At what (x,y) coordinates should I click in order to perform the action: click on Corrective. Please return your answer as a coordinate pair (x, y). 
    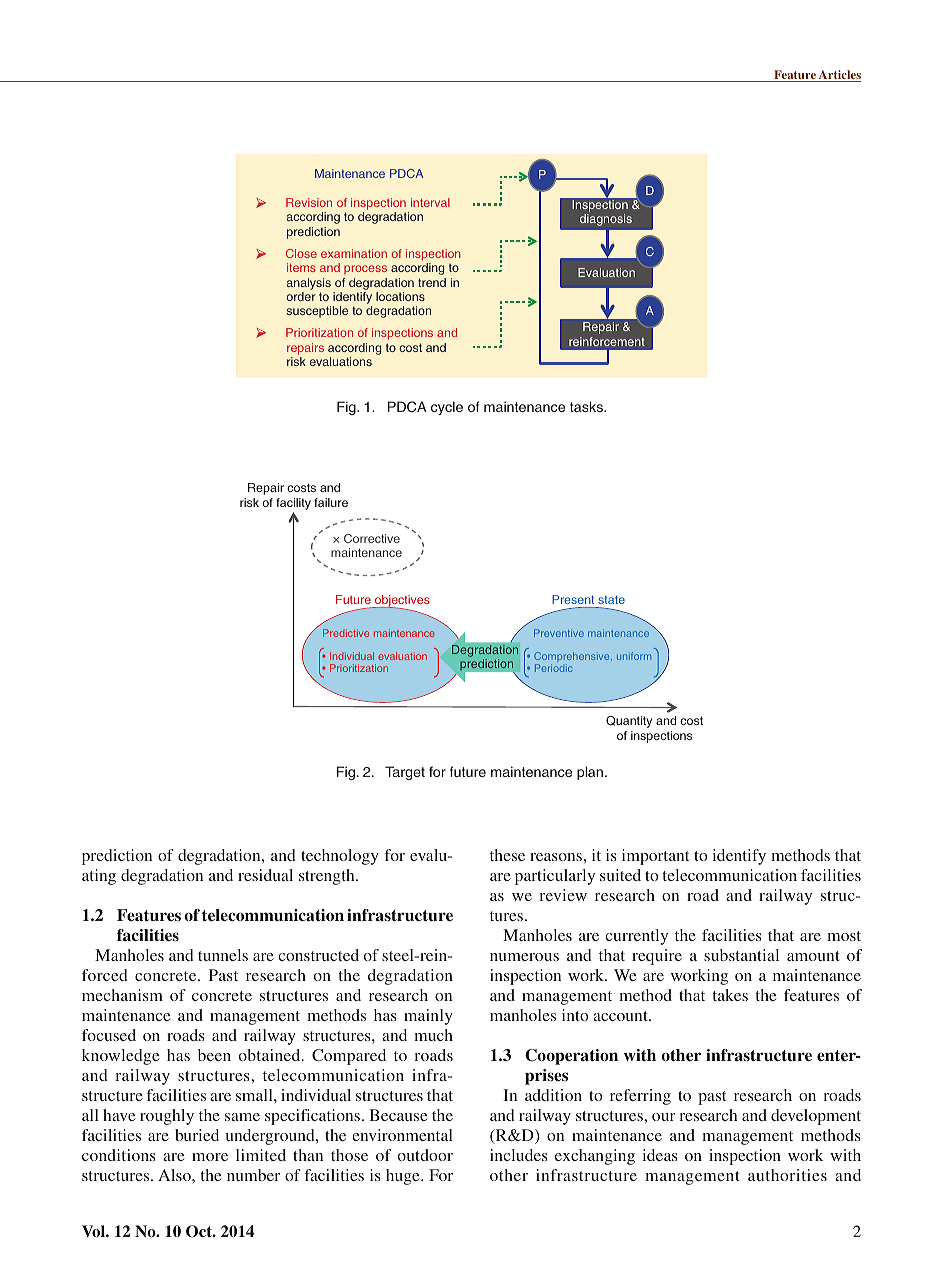
    Looking at the image, I should click on (372, 538).
